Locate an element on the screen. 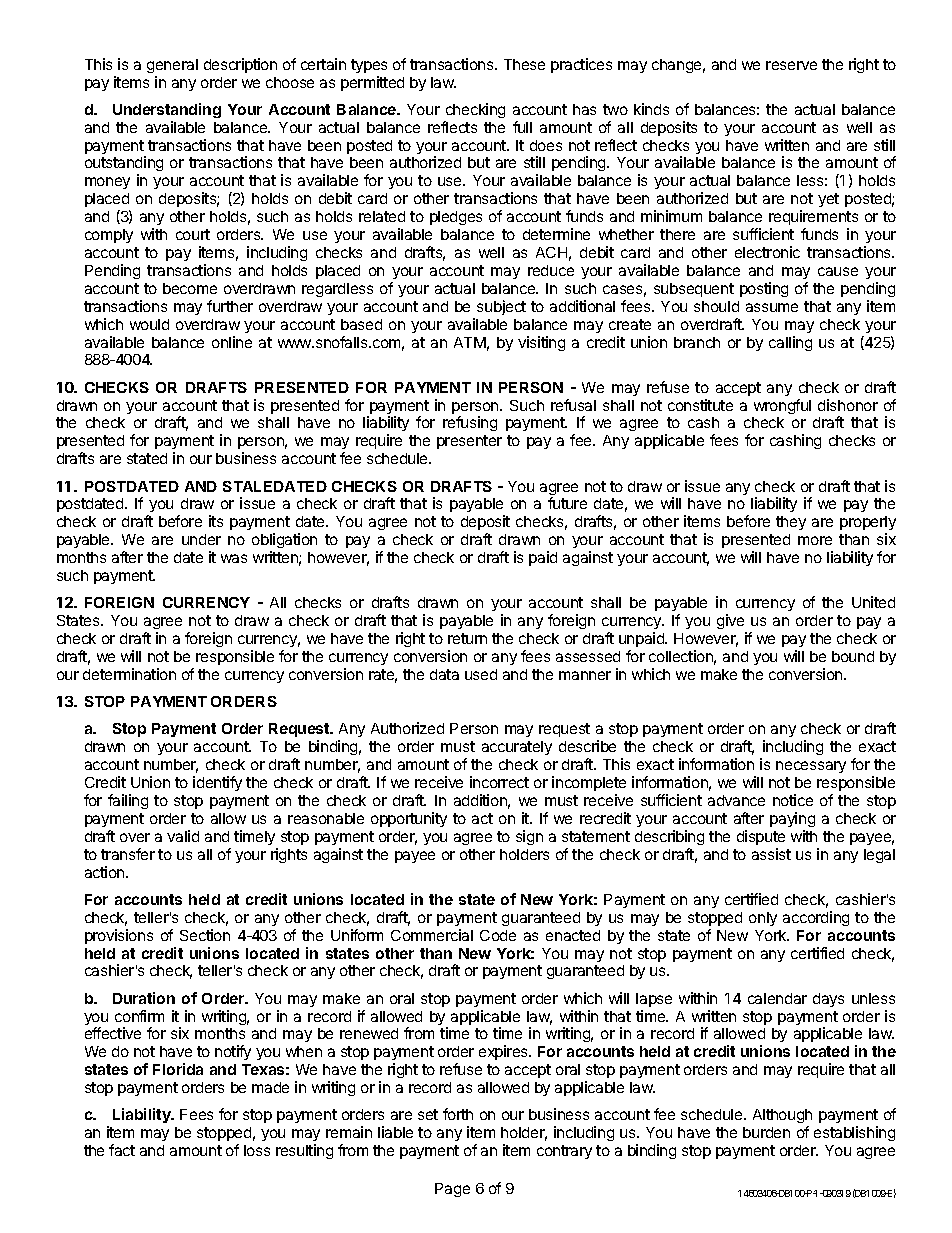 The image size is (952, 1233). general is located at coordinates (172, 66).
